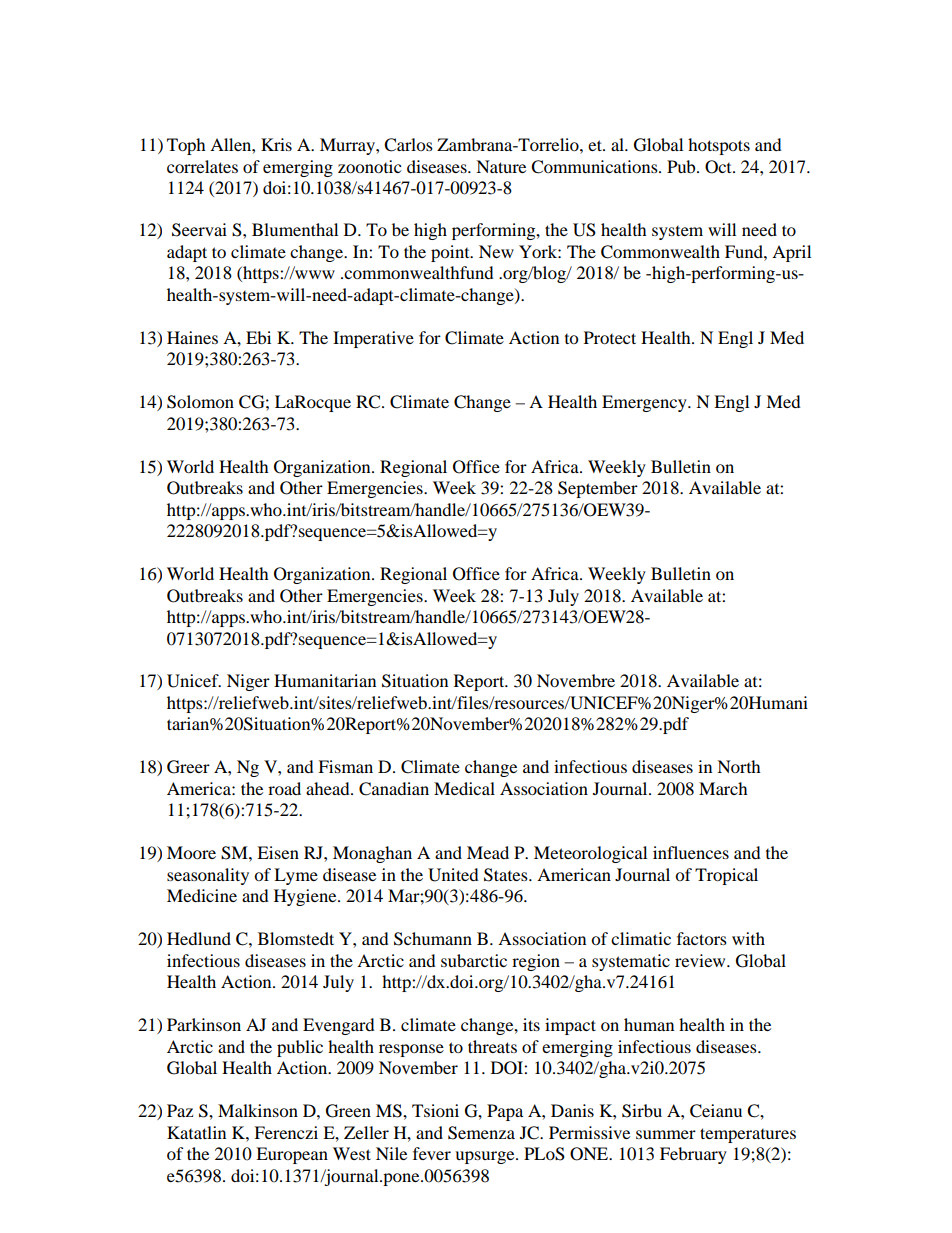  I want to click on European, so click(292, 1155).
